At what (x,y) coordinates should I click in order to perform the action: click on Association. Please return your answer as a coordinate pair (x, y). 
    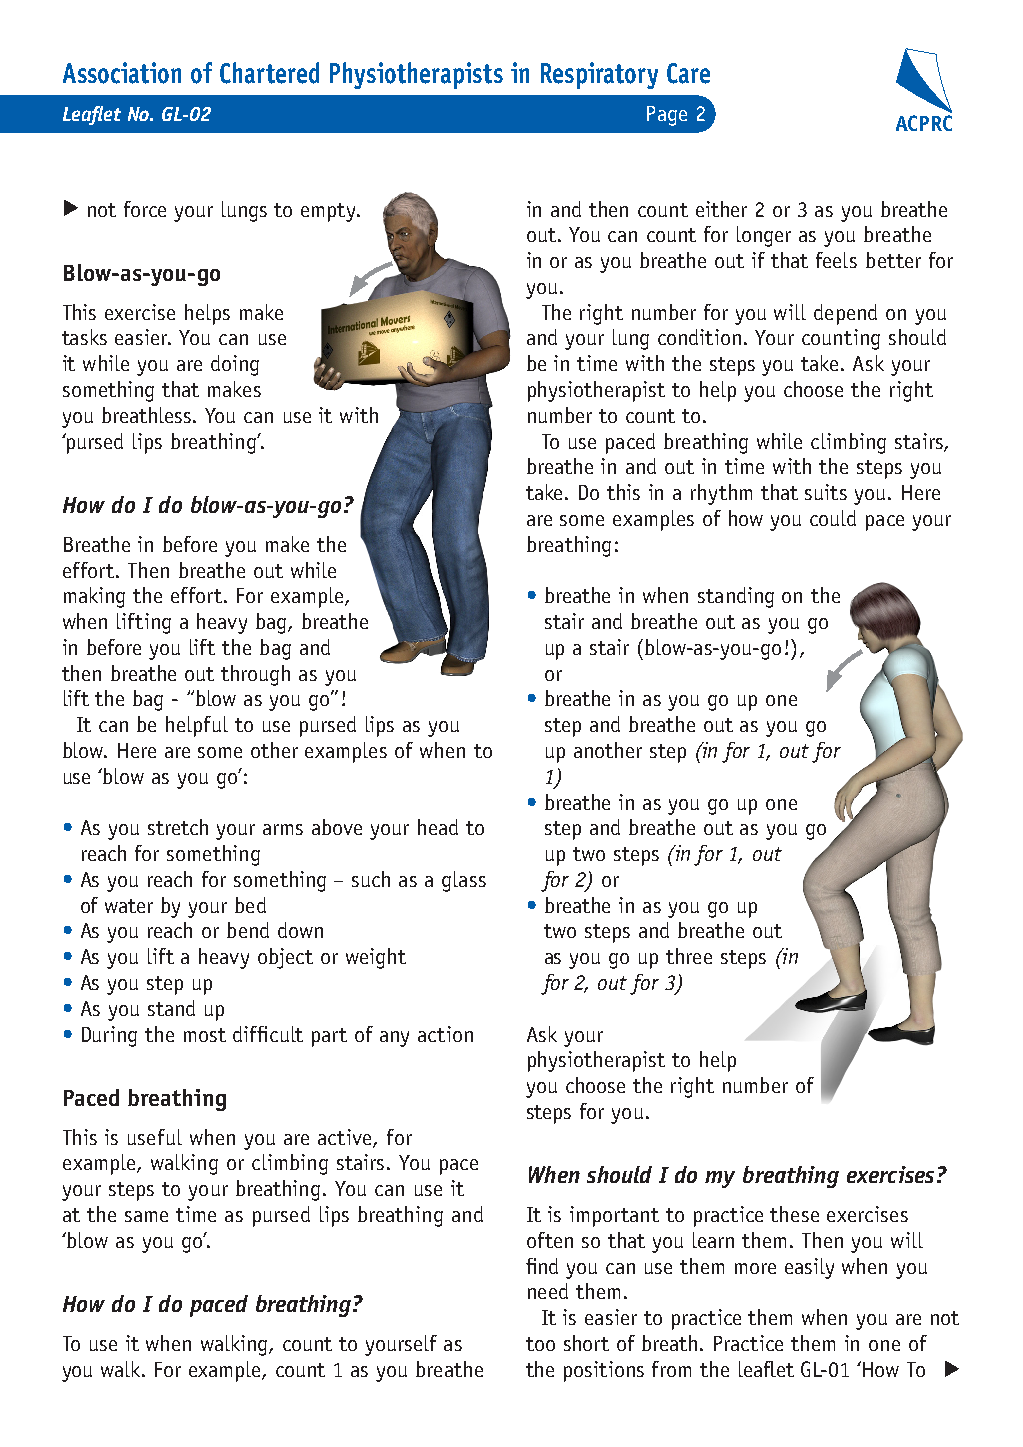
    Looking at the image, I should click on (122, 73).
